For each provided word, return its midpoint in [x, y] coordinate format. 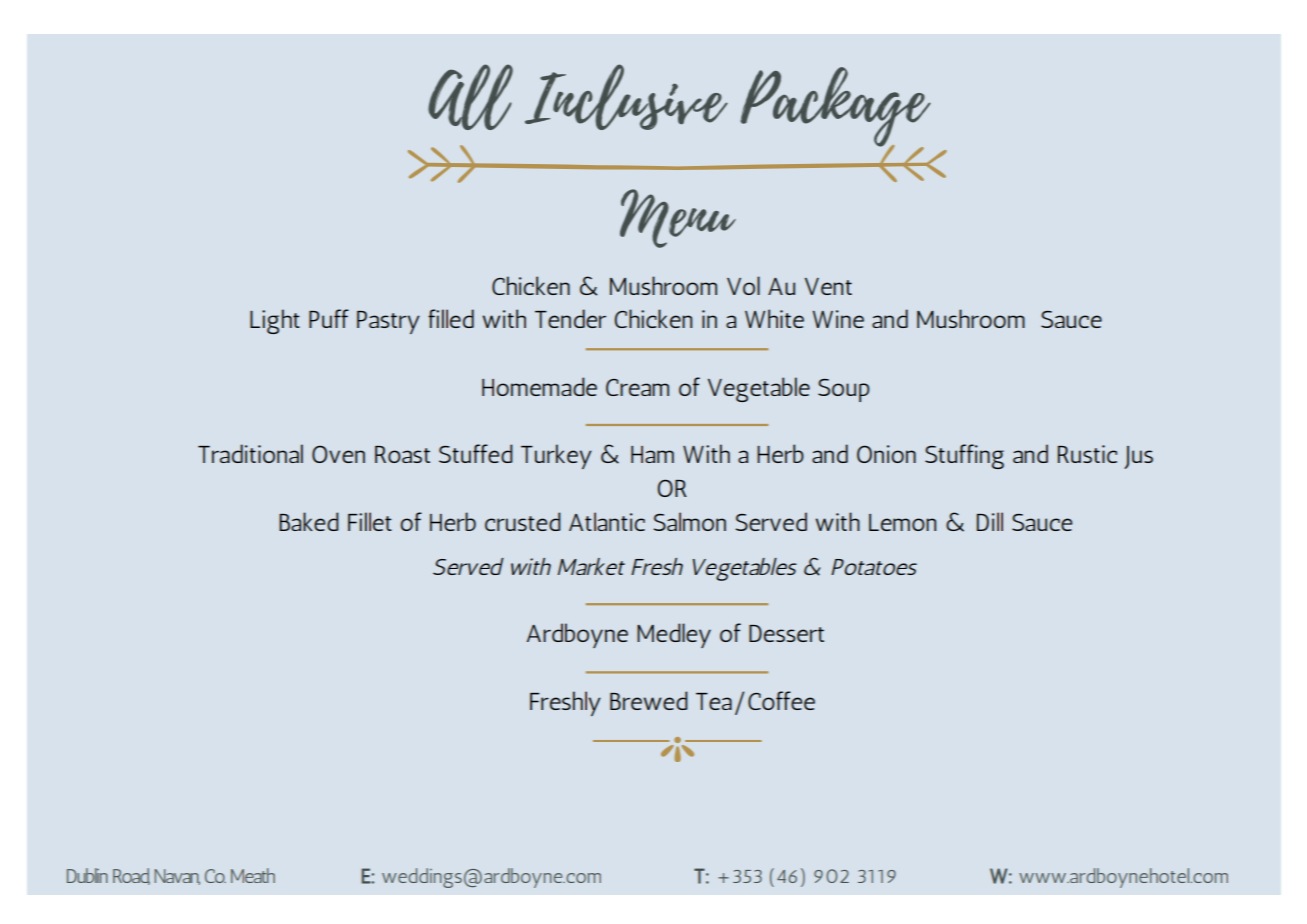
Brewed [649, 700]
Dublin [87, 875]
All [470, 97]
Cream [637, 387]
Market [591, 566]
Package [836, 108]
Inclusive [626, 97]
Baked [309, 521]
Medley [674, 635]
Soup [844, 390]
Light [275, 321]
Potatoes [874, 567]
